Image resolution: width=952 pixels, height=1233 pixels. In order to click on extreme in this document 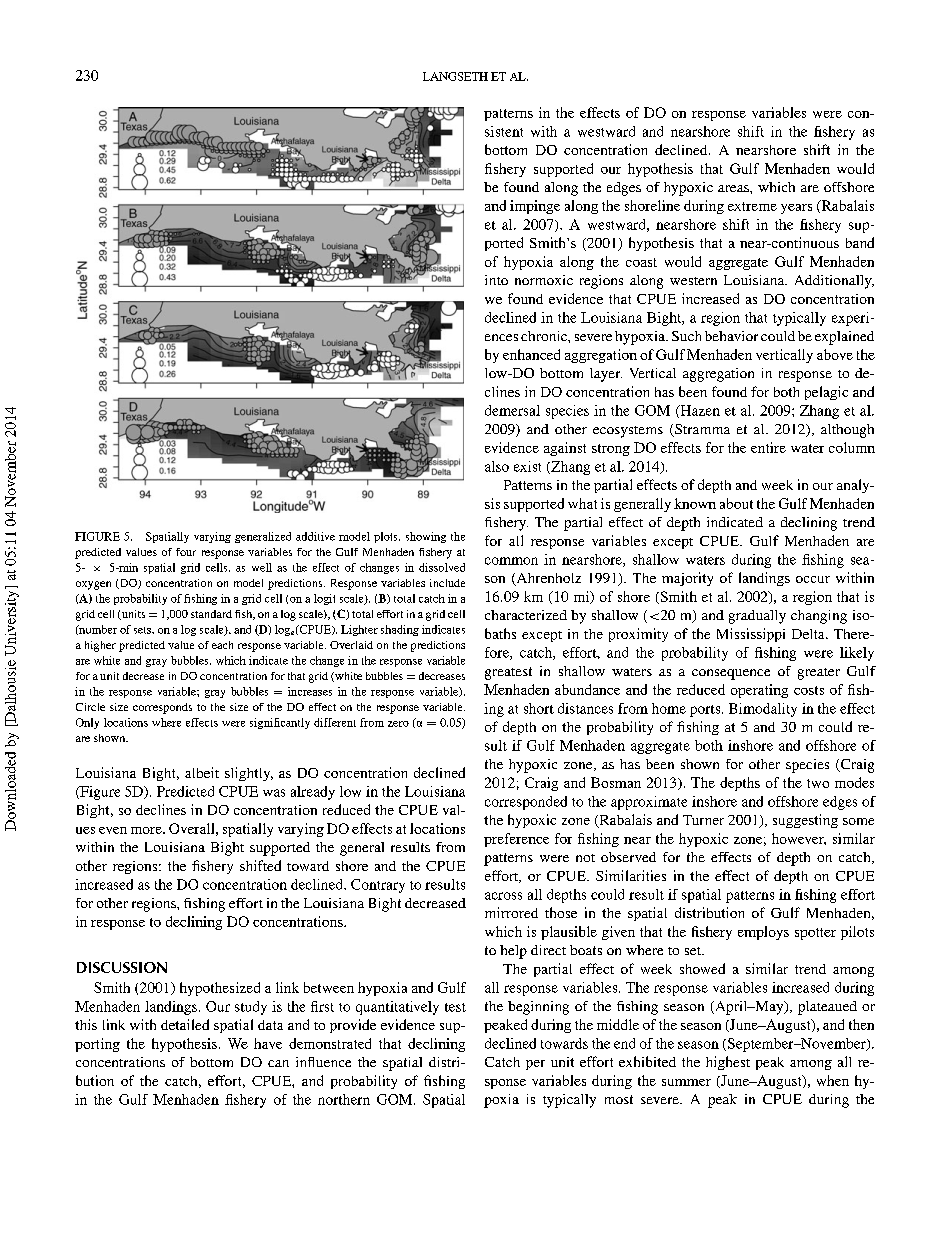, I will do `click(752, 206)`.
